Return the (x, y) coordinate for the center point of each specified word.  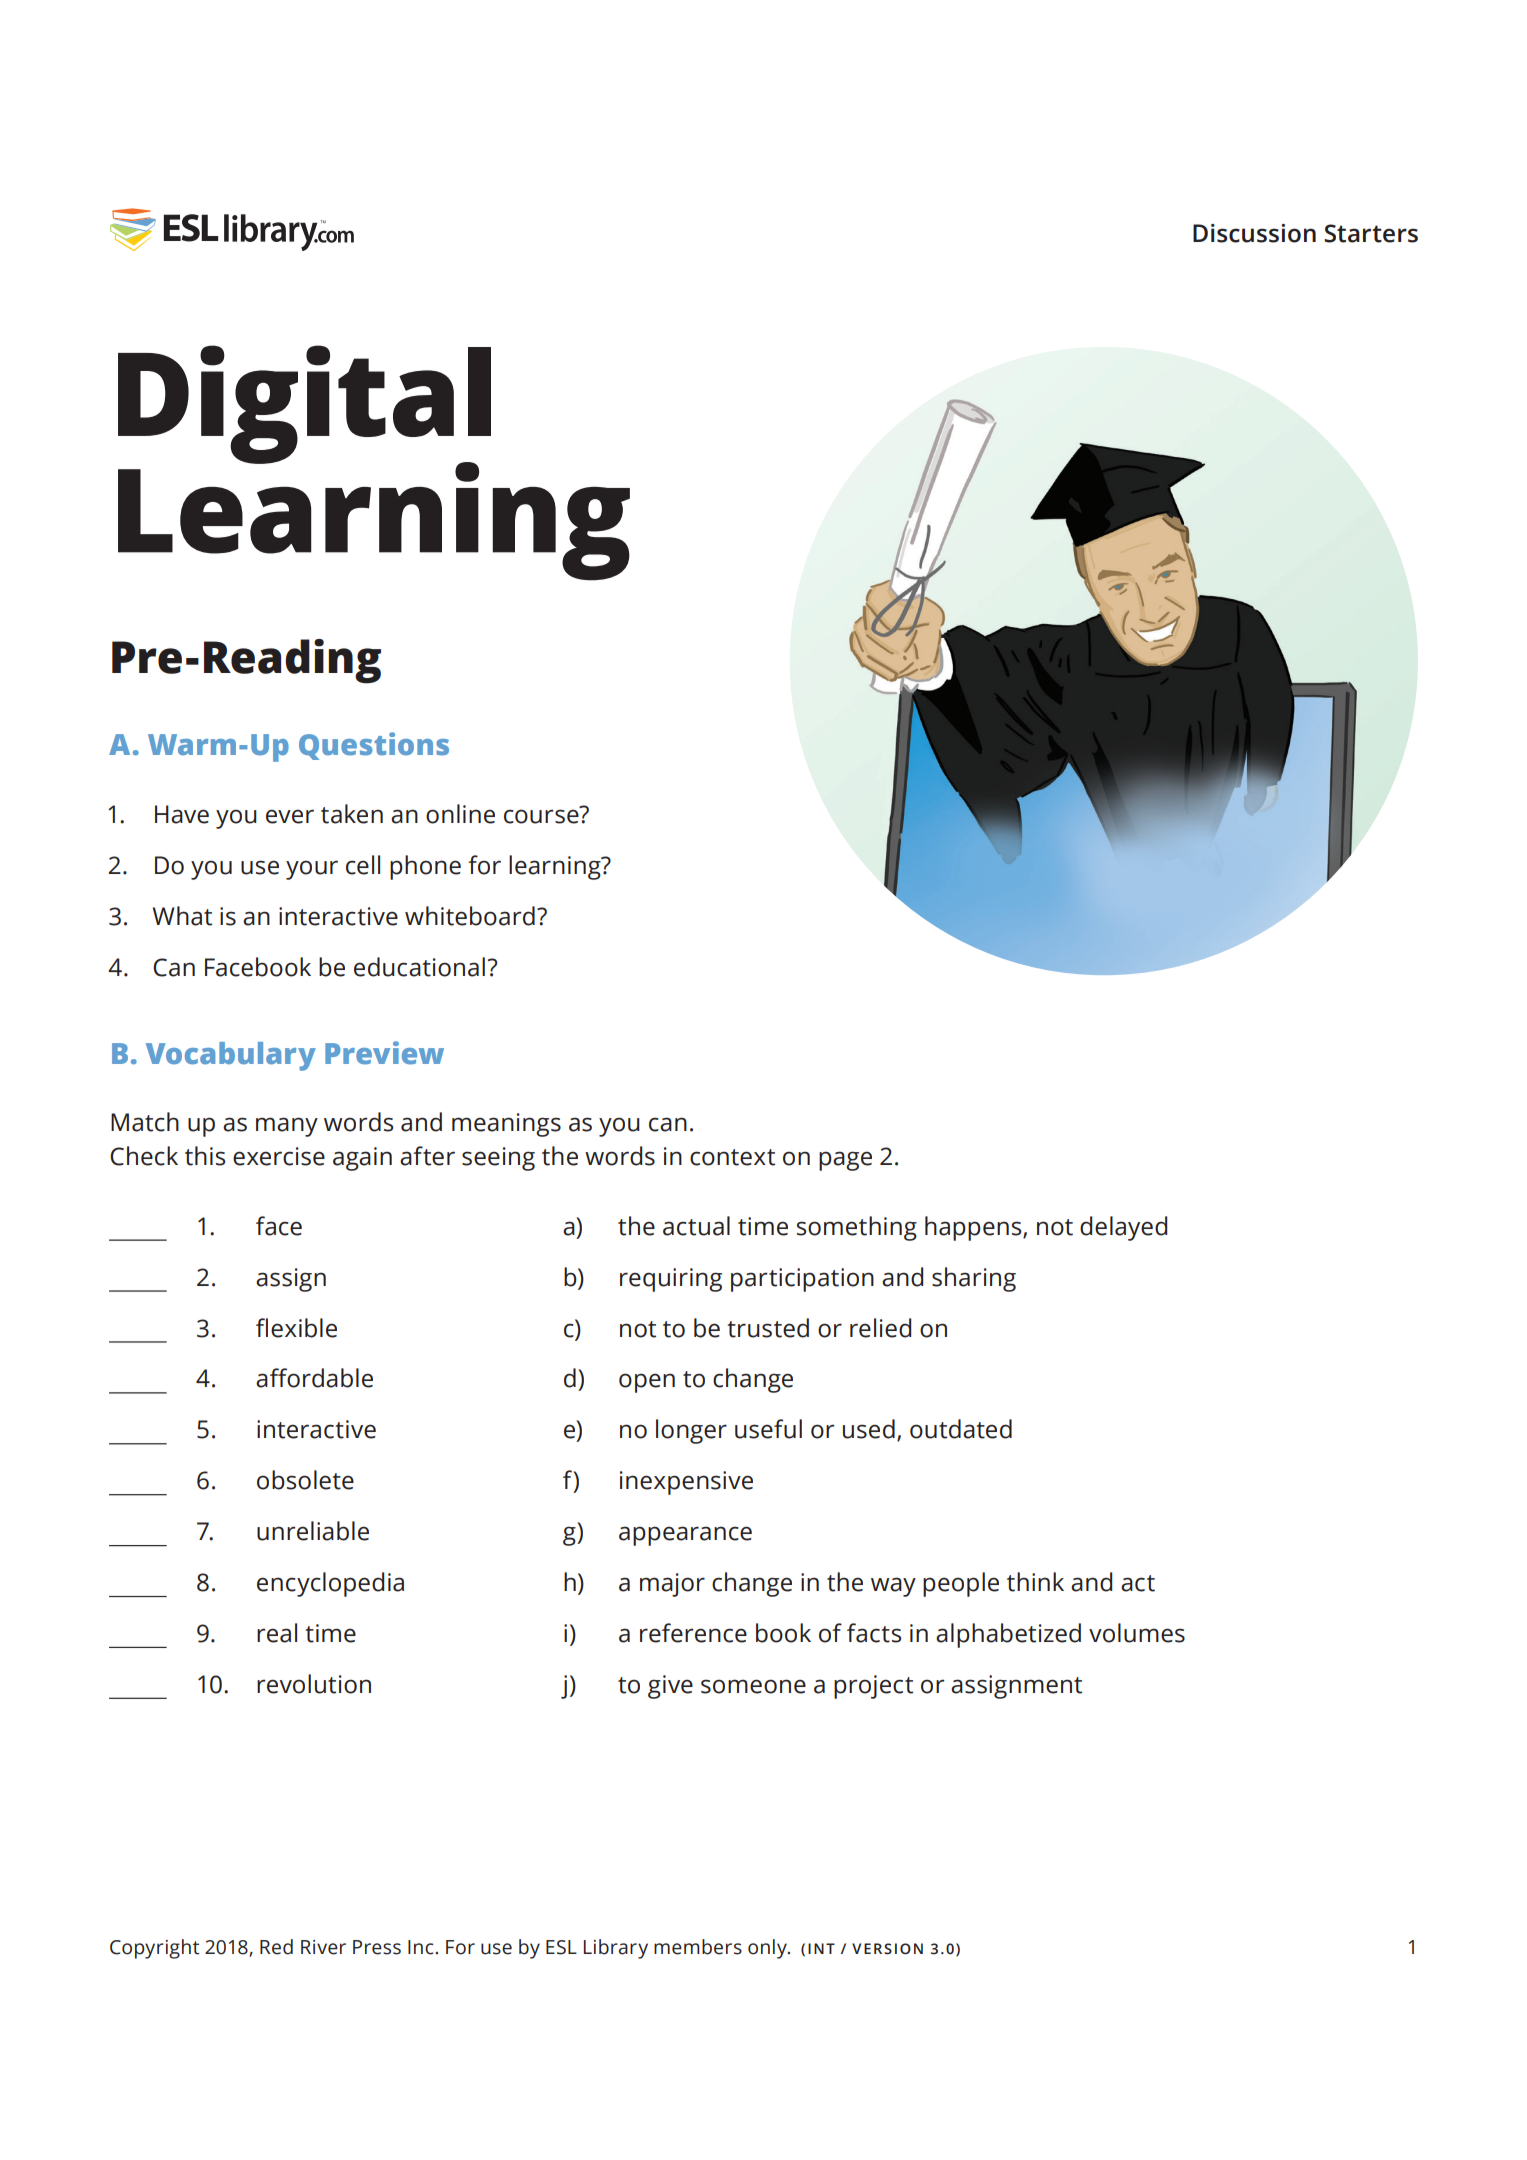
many (287, 1127)
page (845, 1161)
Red (276, 1947)
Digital (304, 405)
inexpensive (686, 1483)
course (541, 816)
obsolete (305, 1480)
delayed (1123, 1228)
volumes (1137, 1633)
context (732, 1157)
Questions (374, 746)
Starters (1371, 233)
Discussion (1254, 233)
